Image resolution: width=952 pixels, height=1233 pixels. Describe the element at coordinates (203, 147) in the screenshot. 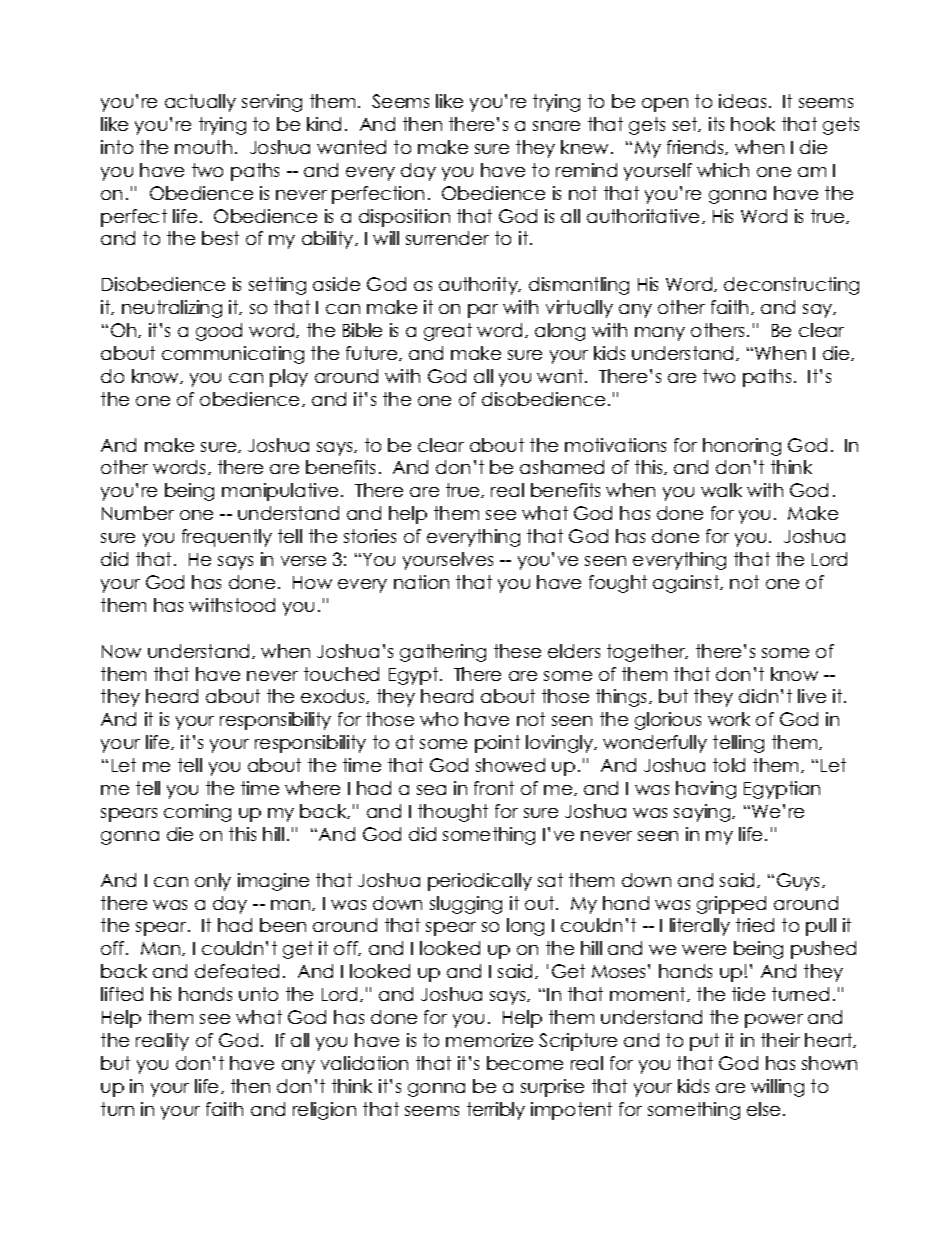

I see `mouth` at that location.
